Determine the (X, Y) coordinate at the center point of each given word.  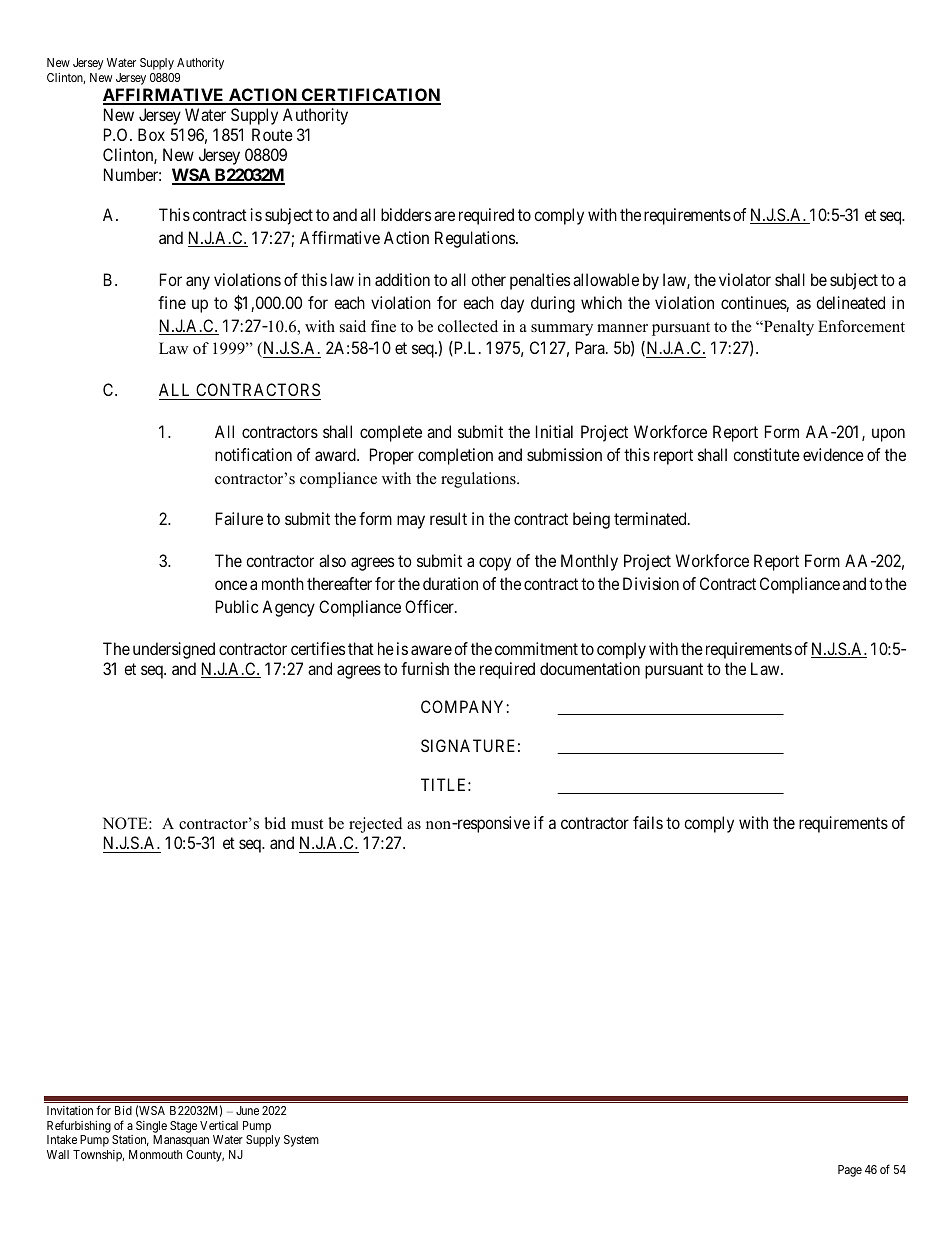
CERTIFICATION (370, 96)
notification (253, 454)
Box (151, 134)
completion (455, 456)
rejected (375, 825)
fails (648, 822)
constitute (766, 454)
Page (850, 1171)
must (307, 824)
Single (151, 1128)
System (301, 1141)
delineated (850, 302)
